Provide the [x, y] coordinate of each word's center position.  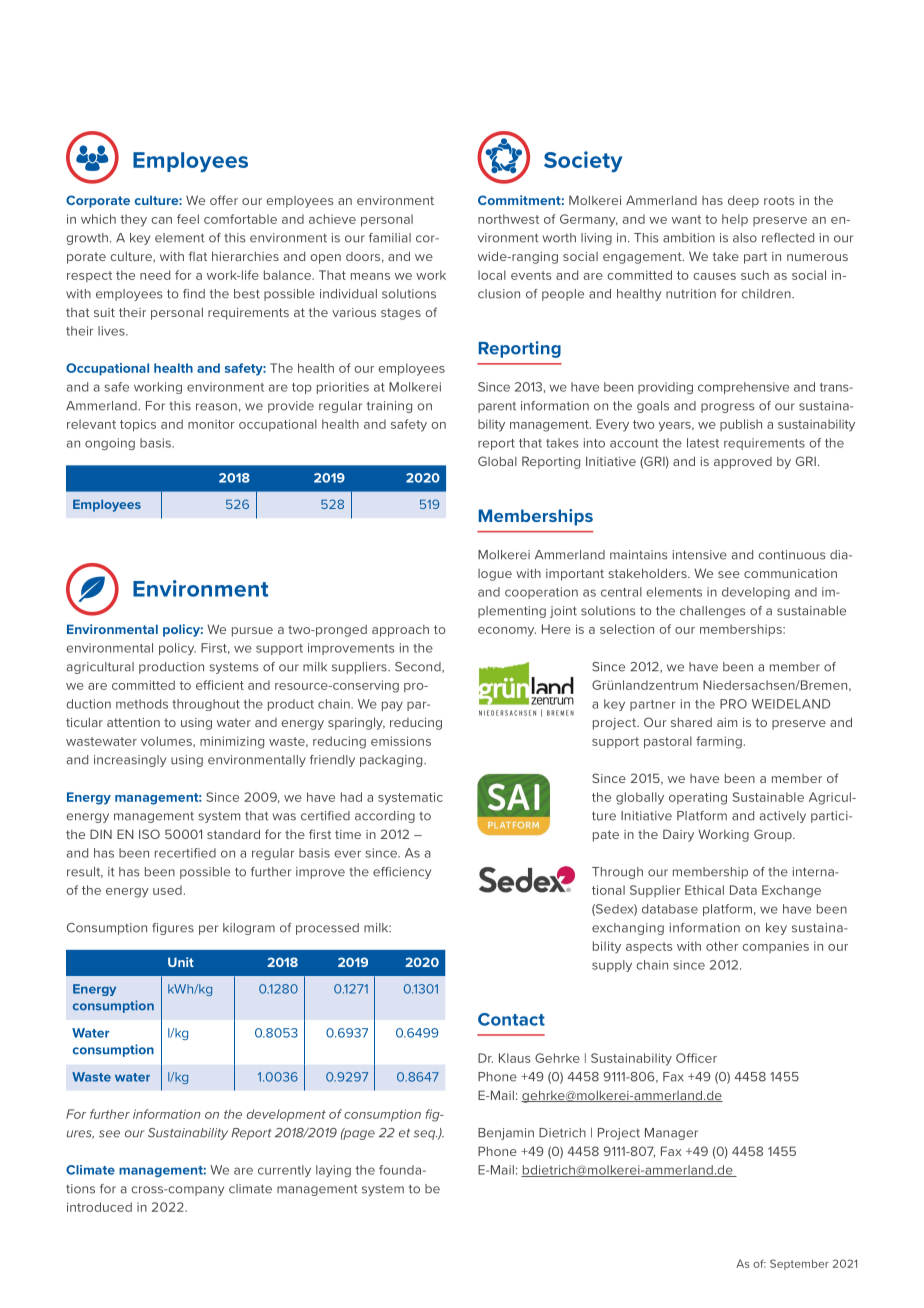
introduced [99, 1207]
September [799, 1264]
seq [426, 1135]
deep [743, 201]
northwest [508, 219]
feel [188, 219]
